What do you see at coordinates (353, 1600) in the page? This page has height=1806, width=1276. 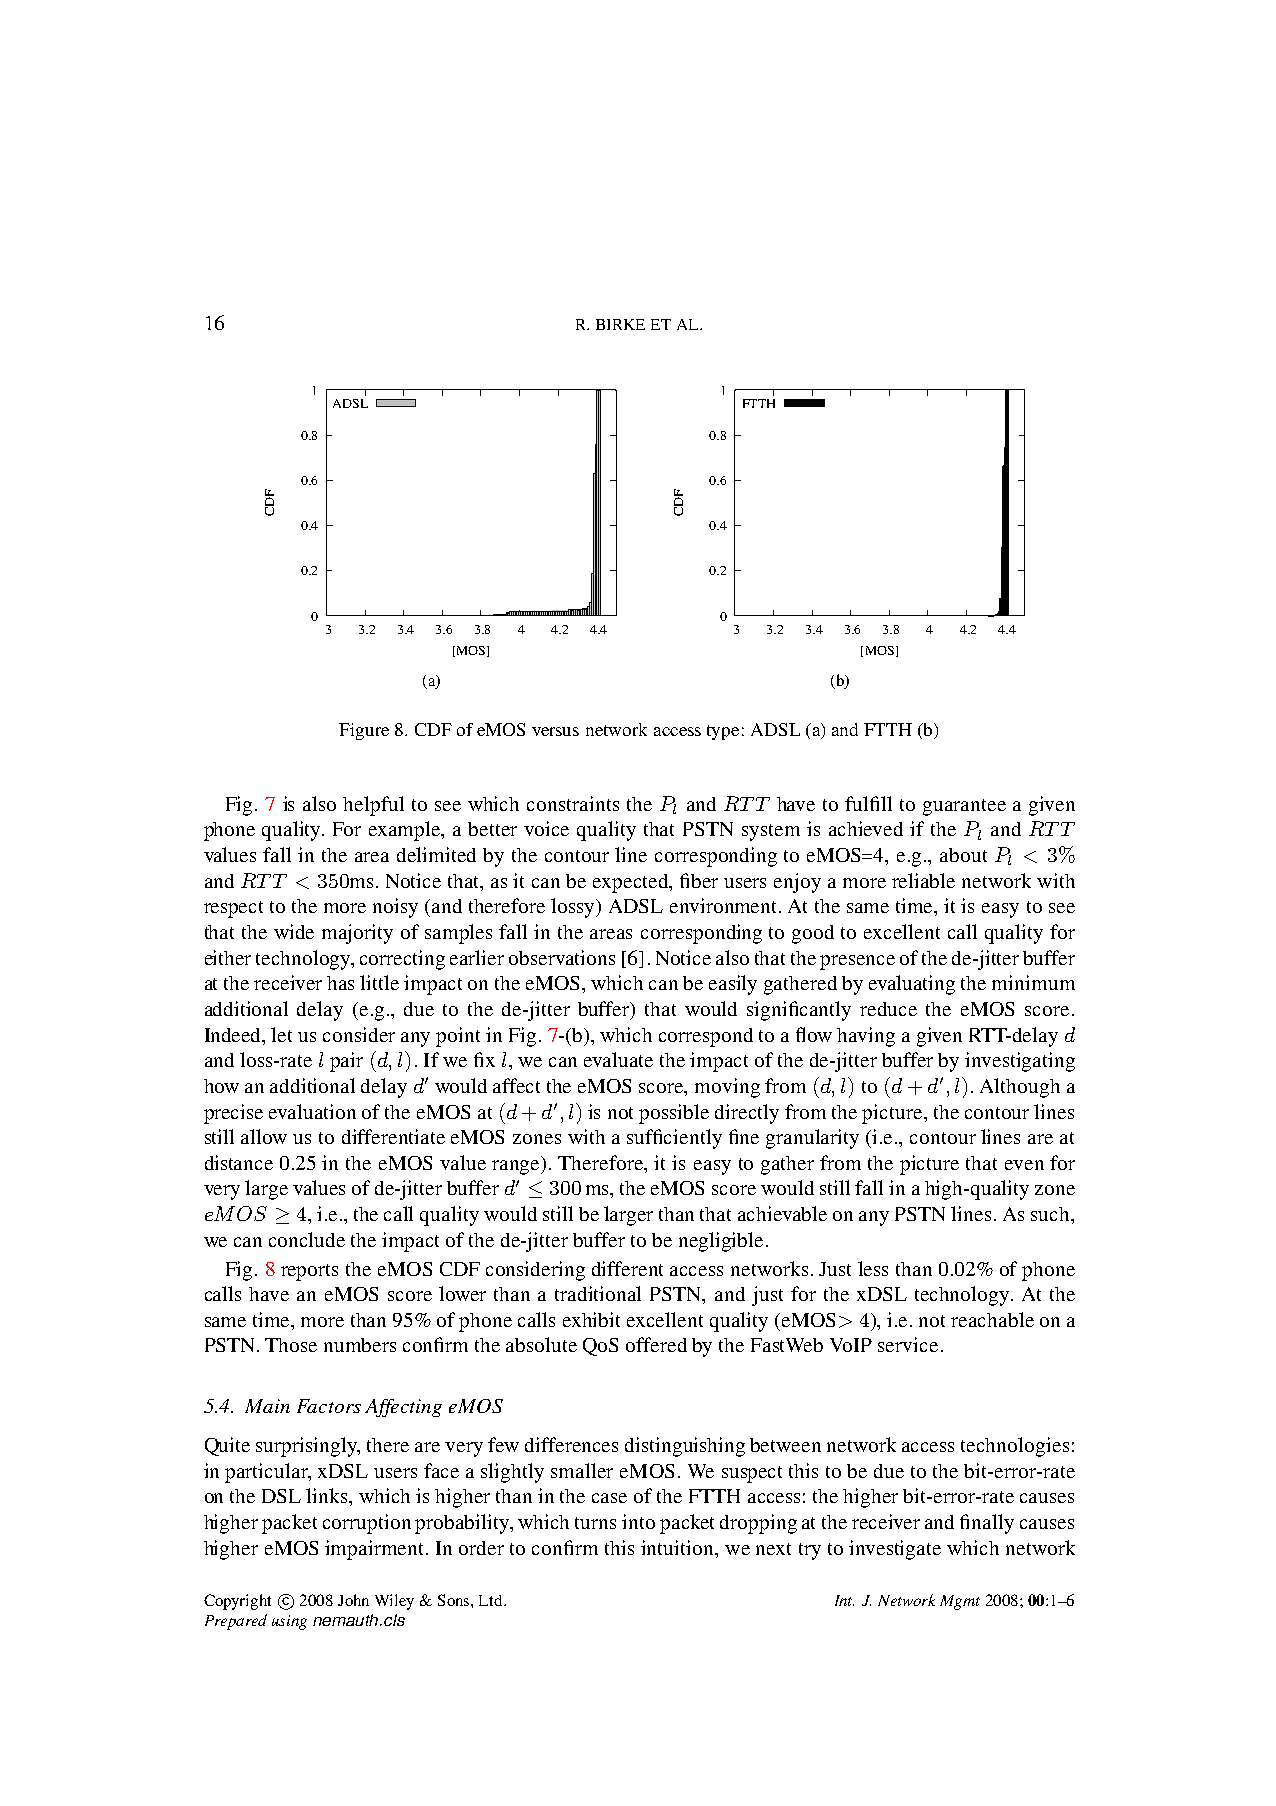 I see `John` at bounding box center [353, 1600].
